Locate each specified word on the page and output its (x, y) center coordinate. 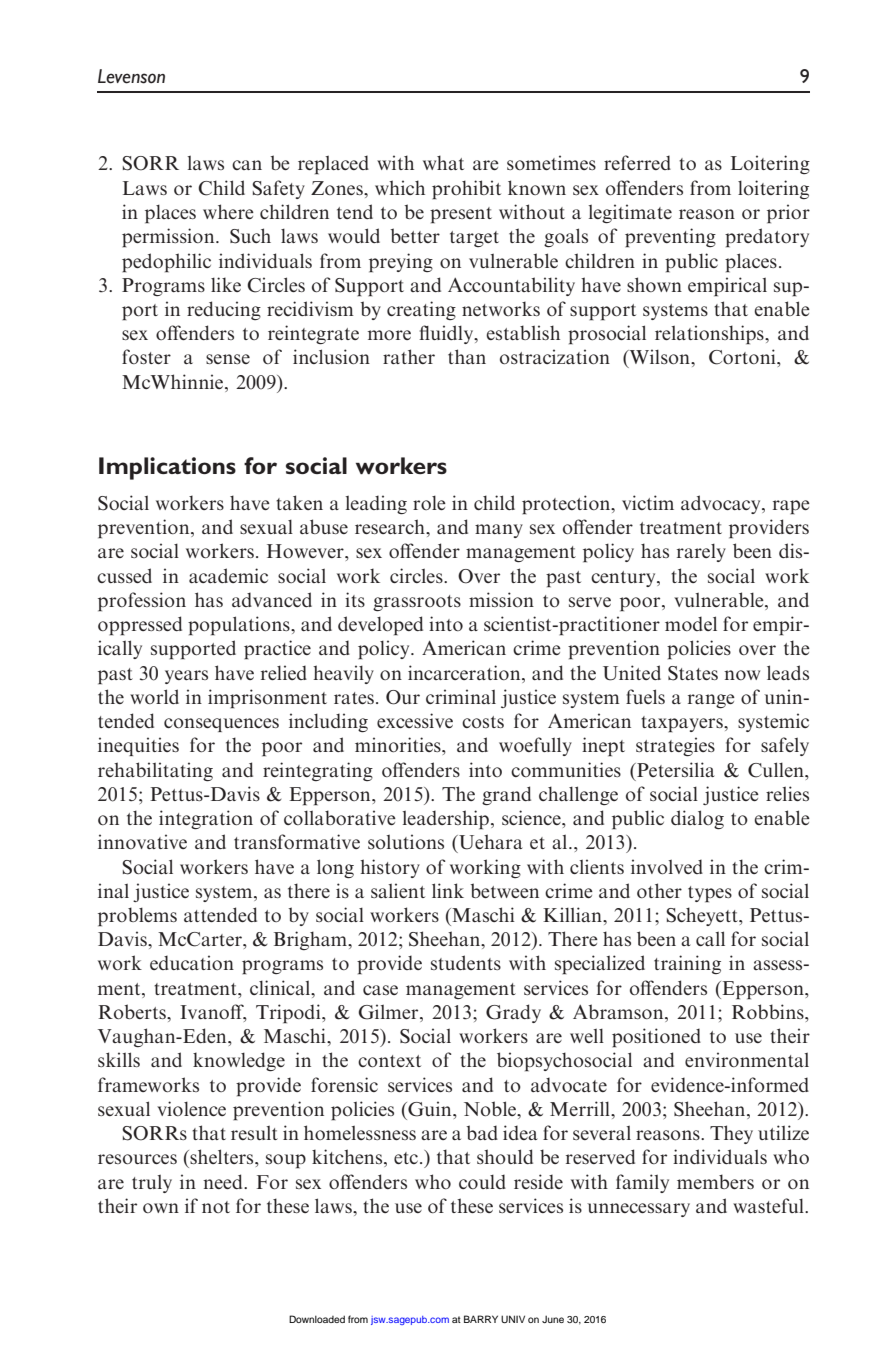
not (216, 1207)
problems (137, 917)
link (448, 890)
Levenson (131, 76)
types (710, 894)
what (443, 162)
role (429, 503)
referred (637, 162)
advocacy (722, 504)
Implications (167, 468)
